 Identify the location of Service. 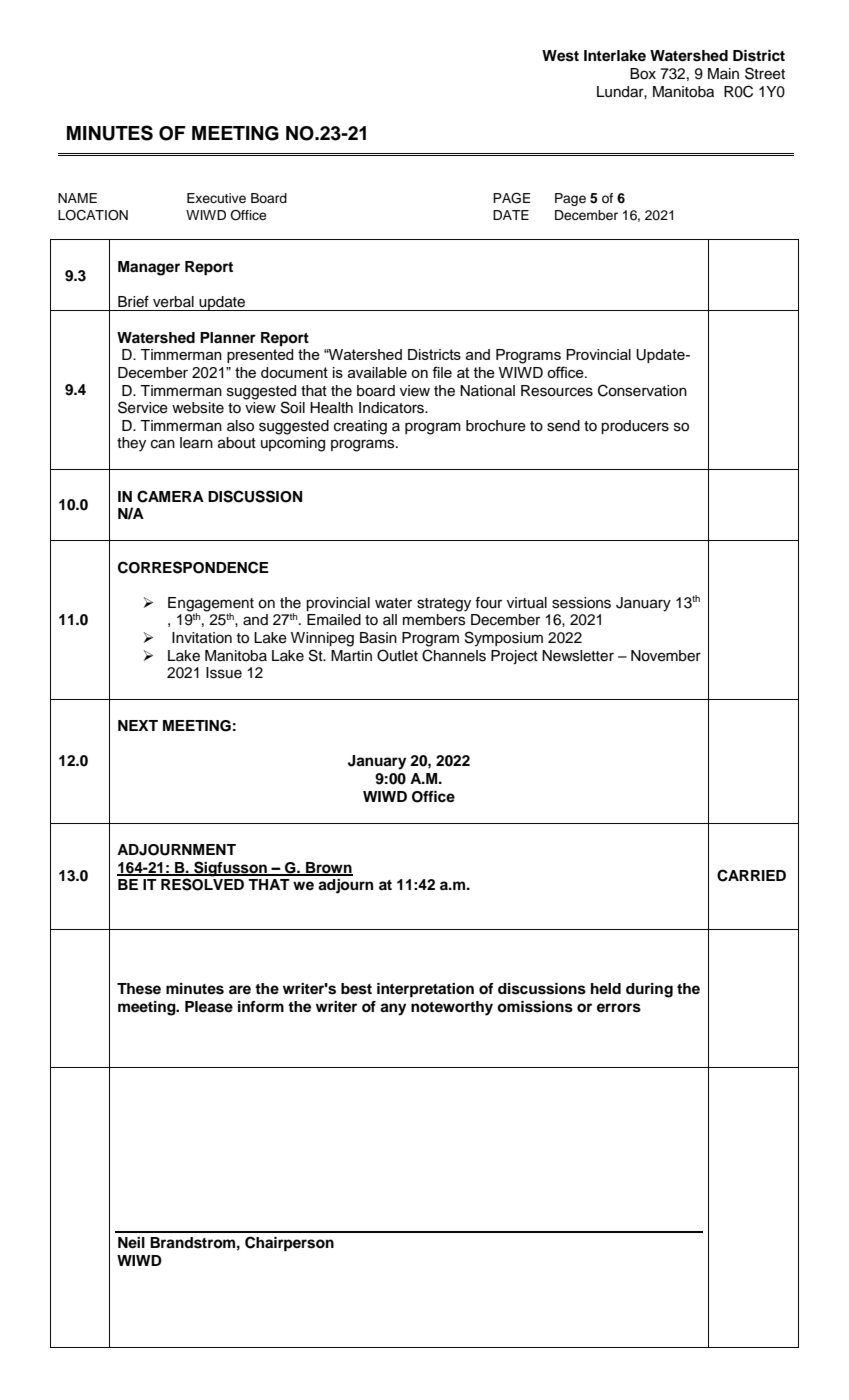
(143, 407).
